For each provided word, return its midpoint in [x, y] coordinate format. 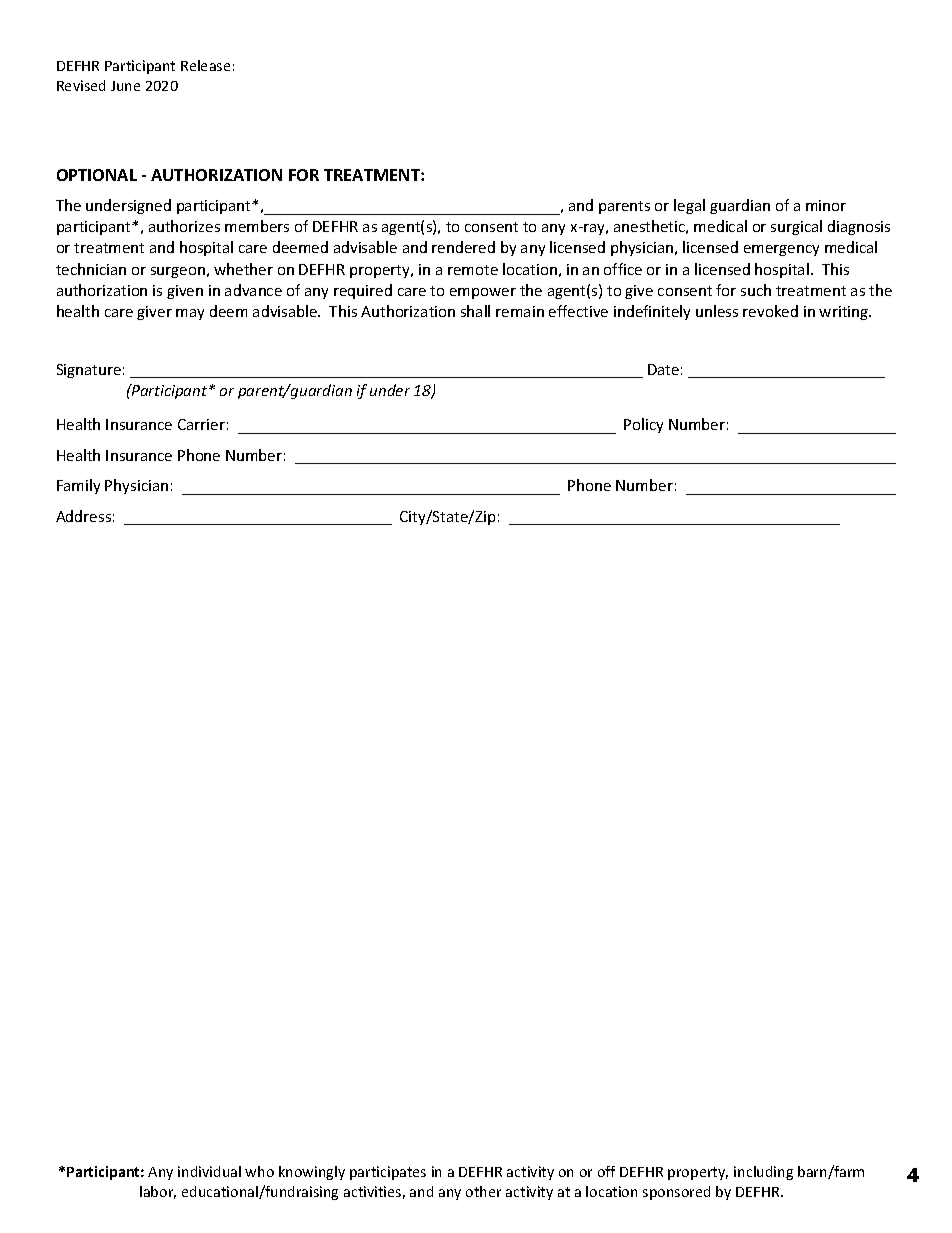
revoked [770, 311]
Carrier [201, 424]
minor [826, 205]
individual [209, 1171]
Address [83, 516]
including [763, 1173]
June [125, 86]
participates [388, 1173]
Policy [643, 425]
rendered [463, 247]
